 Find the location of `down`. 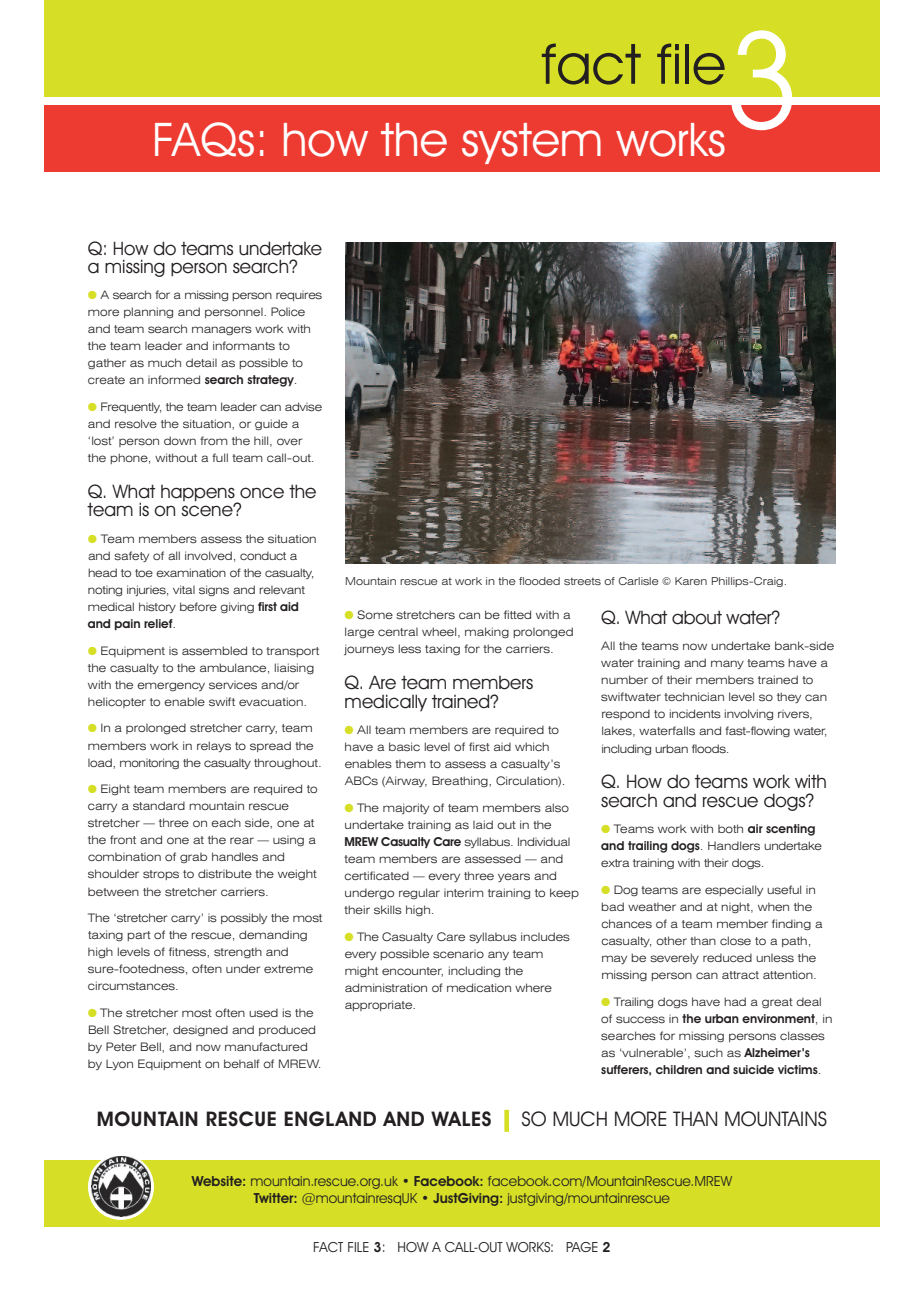

down is located at coordinates (180, 440).
